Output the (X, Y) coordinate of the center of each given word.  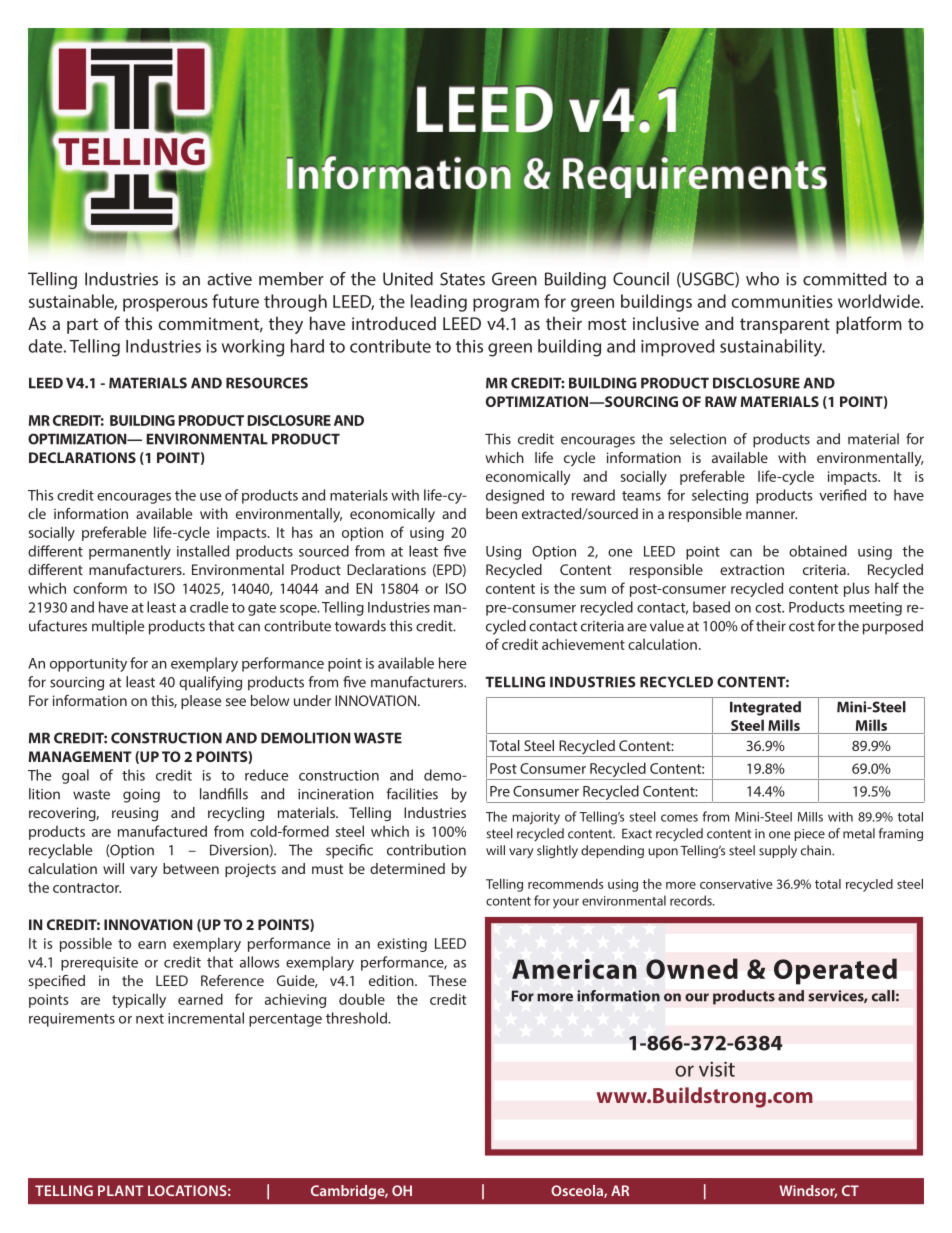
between (191, 868)
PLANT (121, 1190)
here (452, 663)
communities (782, 301)
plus (856, 589)
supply (778, 851)
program (506, 305)
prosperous (165, 305)
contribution (426, 850)
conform (100, 588)
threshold (357, 1018)
